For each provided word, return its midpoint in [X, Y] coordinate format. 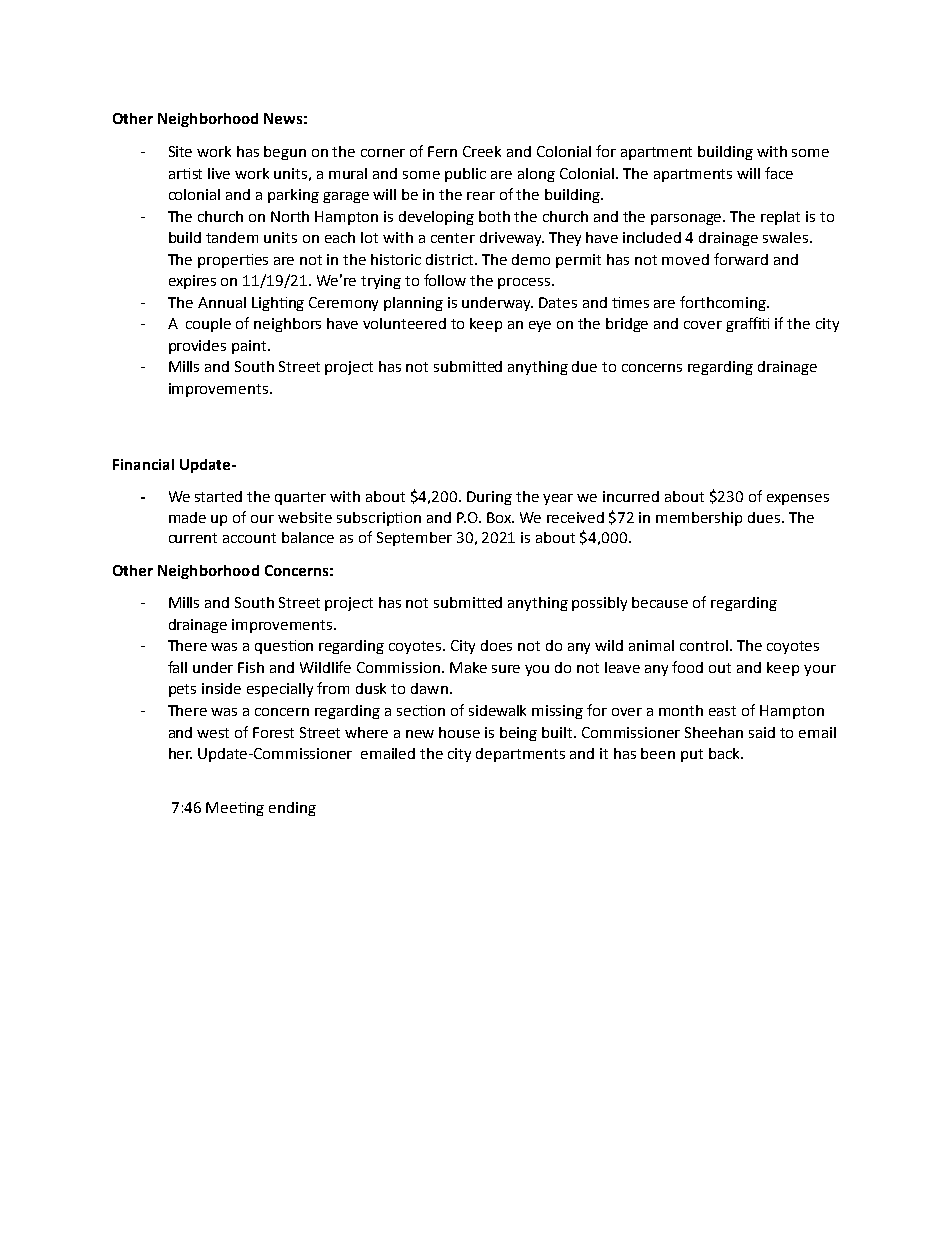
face [779, 173]
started [218, 496]
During [489, 498]
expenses [798, 499]
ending [292, 809]
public [465, 175]
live [219, 173]
